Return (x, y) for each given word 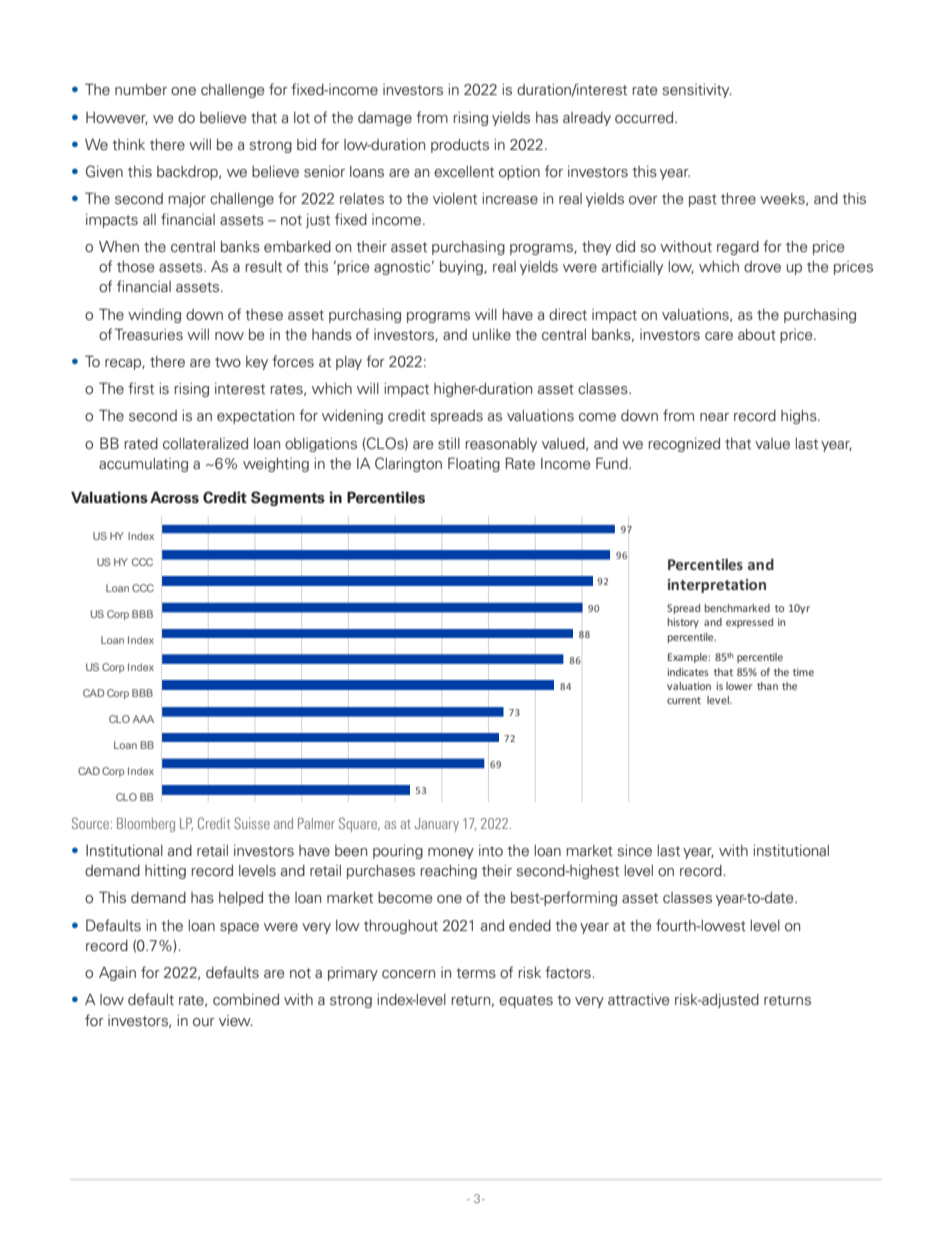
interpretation (717, 586)
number (141, 90)
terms (476, 973)
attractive (639, 1000)
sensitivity (697, 91)
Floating (474, 464)
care (719, 336)
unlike (492, 334)
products (460, 146)
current (684, 700)
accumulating (143, 465)
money (451, 853)
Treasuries (149, 334)
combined (246, 1000)
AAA (143, 719)
